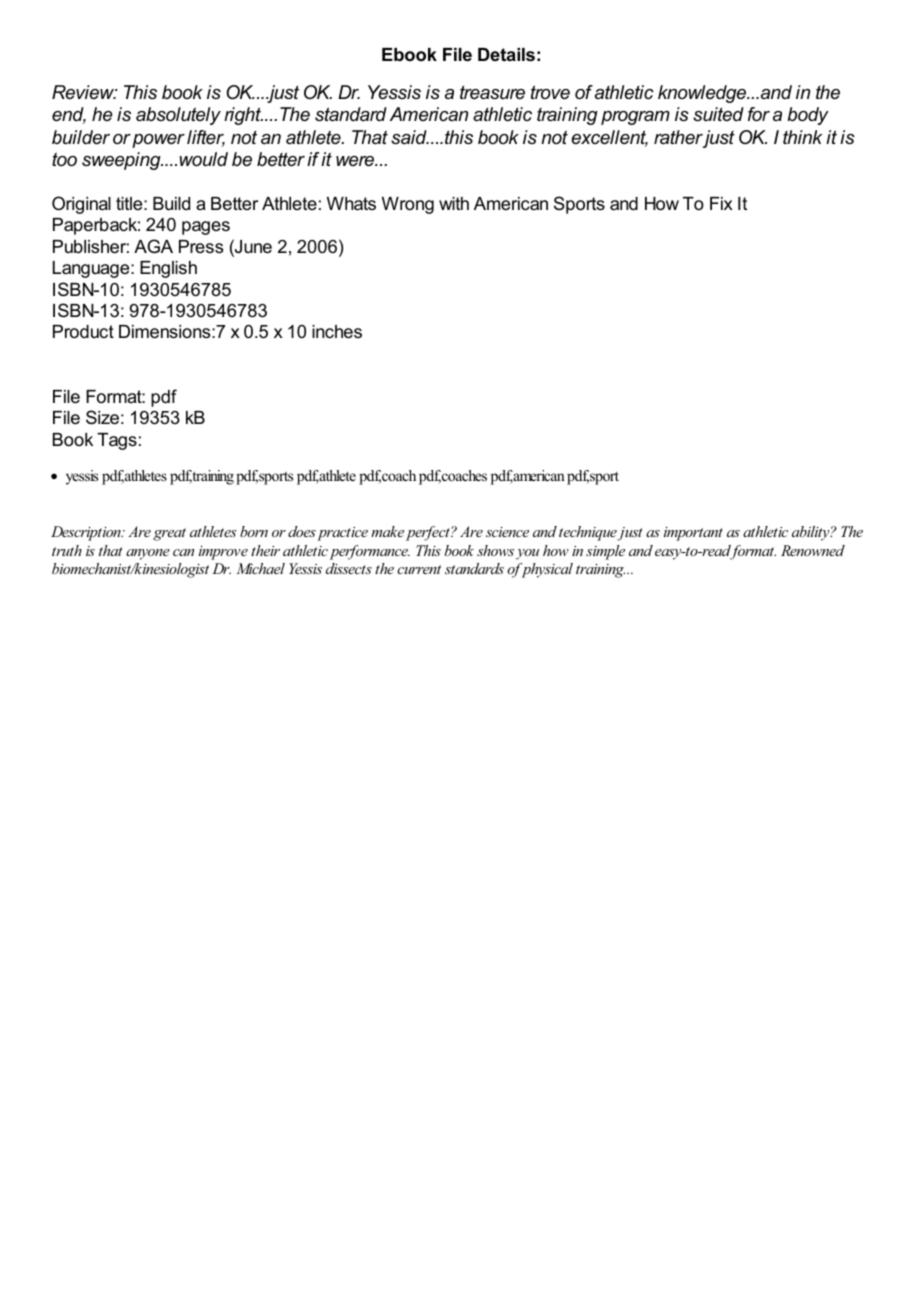 This image has width=924, height=1308. What do you see at coordinates (454, 203) in the image?
I see `with` at bounding box center [454, 203].
